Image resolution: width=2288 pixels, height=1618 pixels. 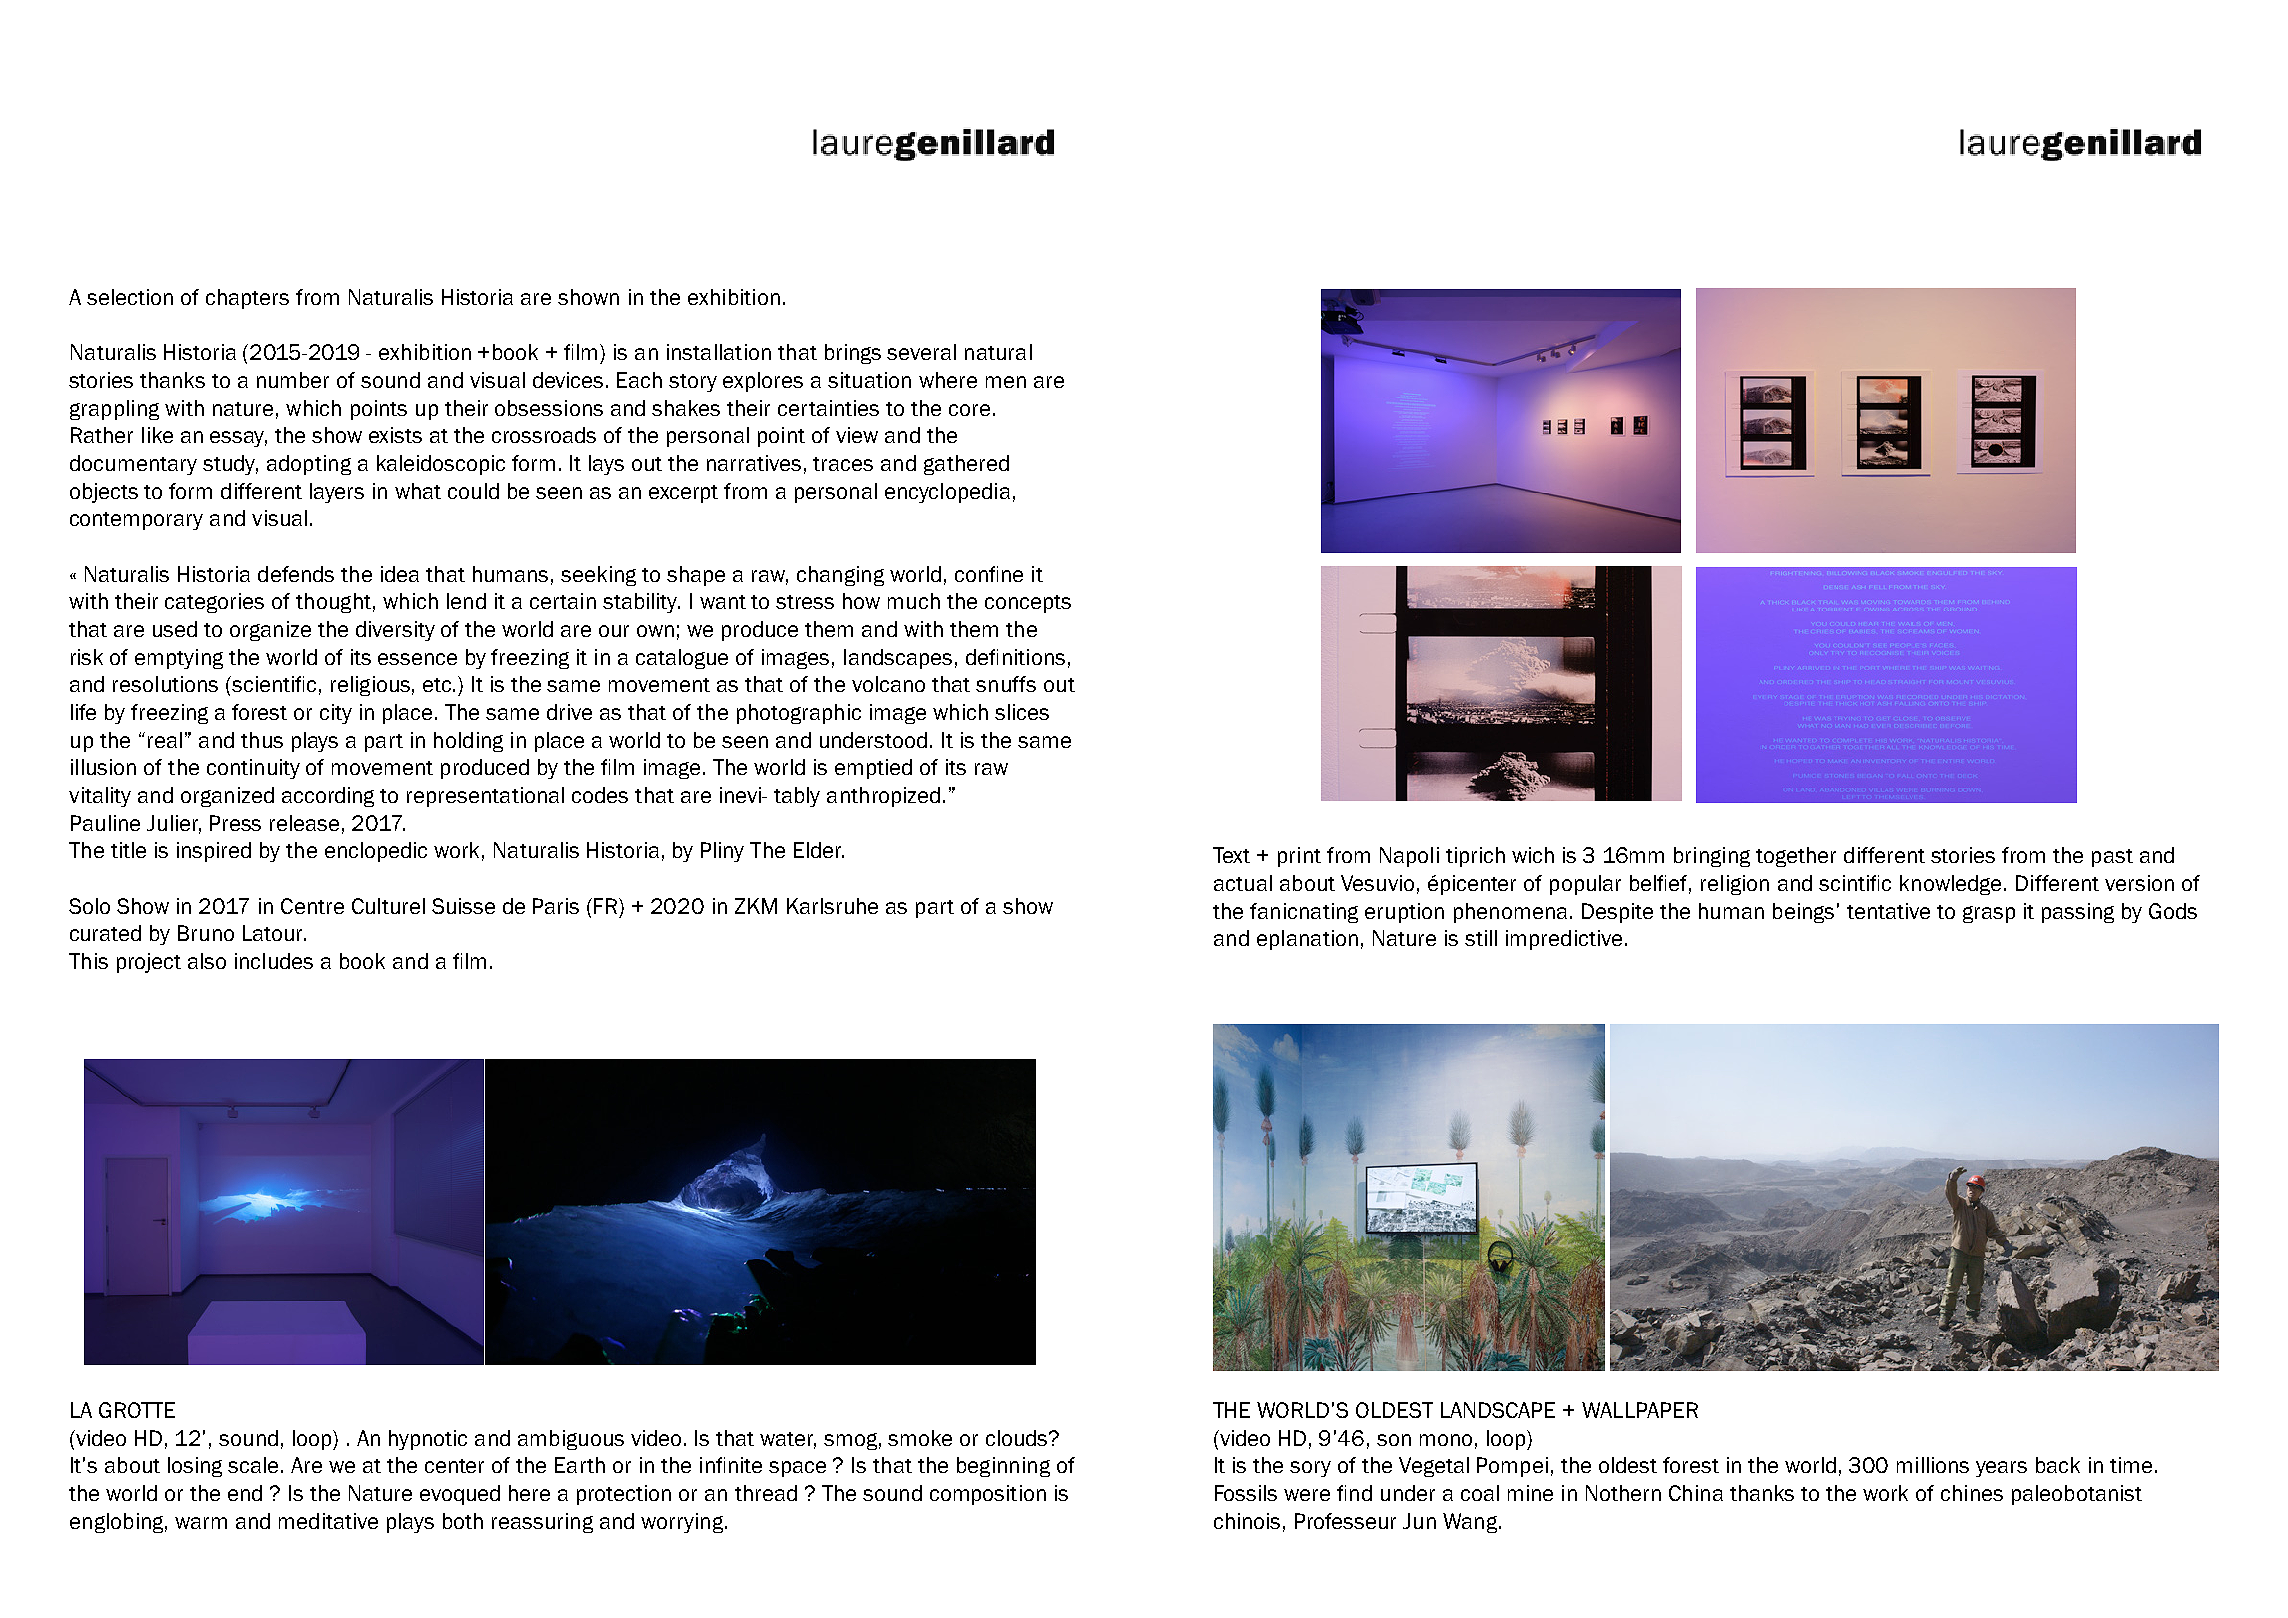 I want to click on scale, so click(x=255, y=1465).
